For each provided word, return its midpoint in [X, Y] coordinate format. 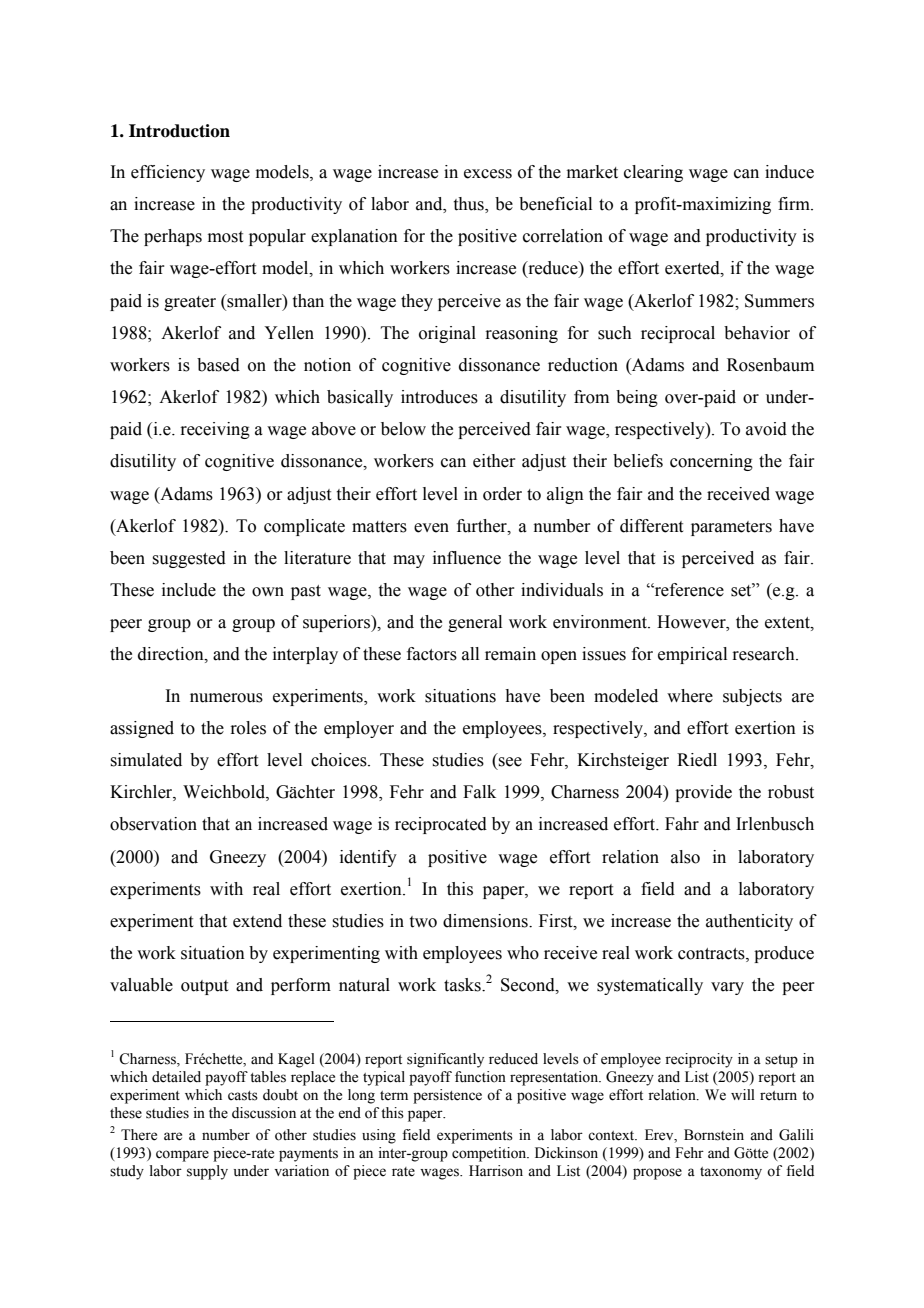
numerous [226, 698]
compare [182, 1156]
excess [488, 174]
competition [490, 1154]
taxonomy [731, 1173]
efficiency [168, 173]
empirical [692, 655]
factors [432, 654]
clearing [653, 173]
